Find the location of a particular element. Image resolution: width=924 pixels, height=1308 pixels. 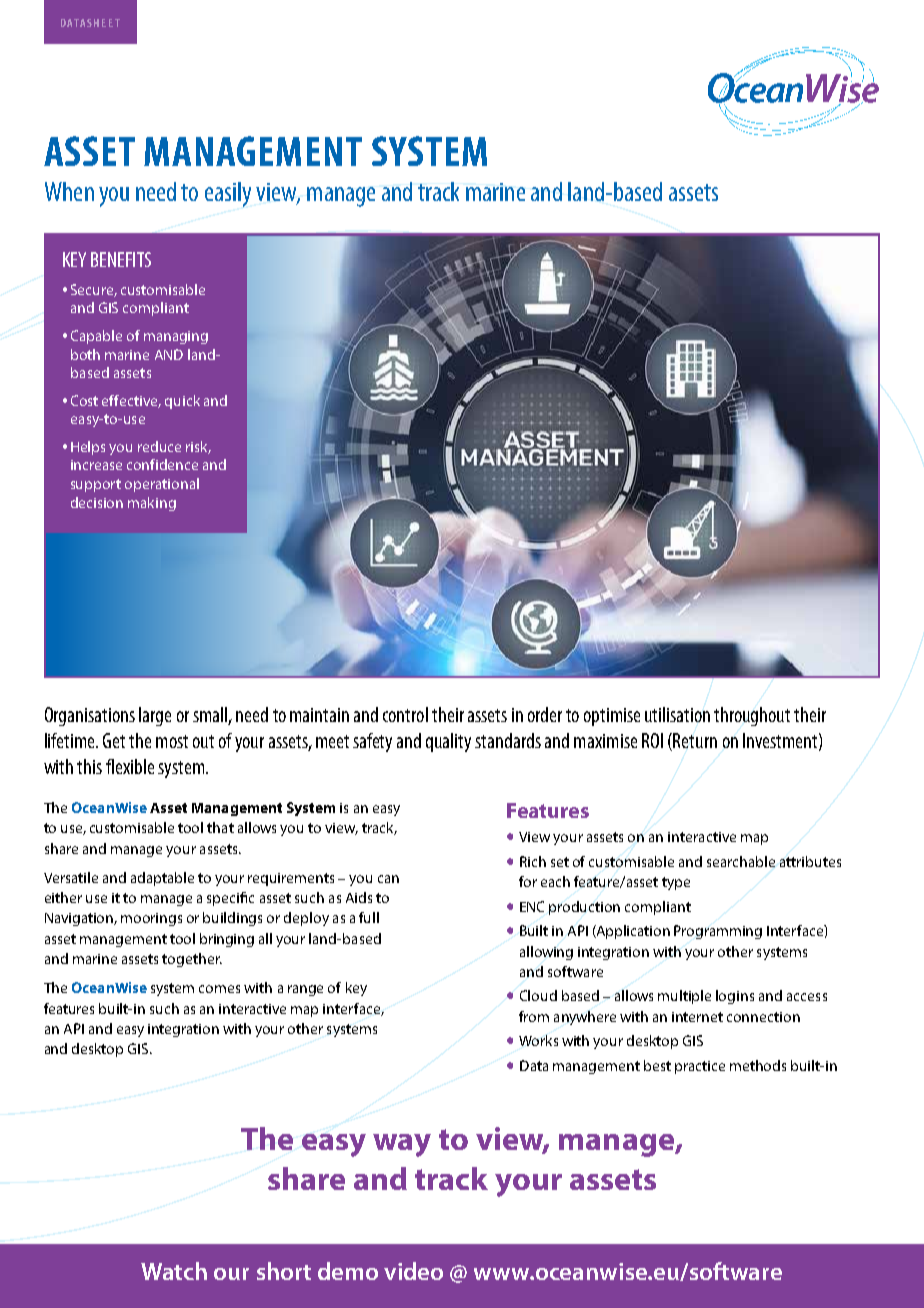

easily is located at coordinates (228, 194).
